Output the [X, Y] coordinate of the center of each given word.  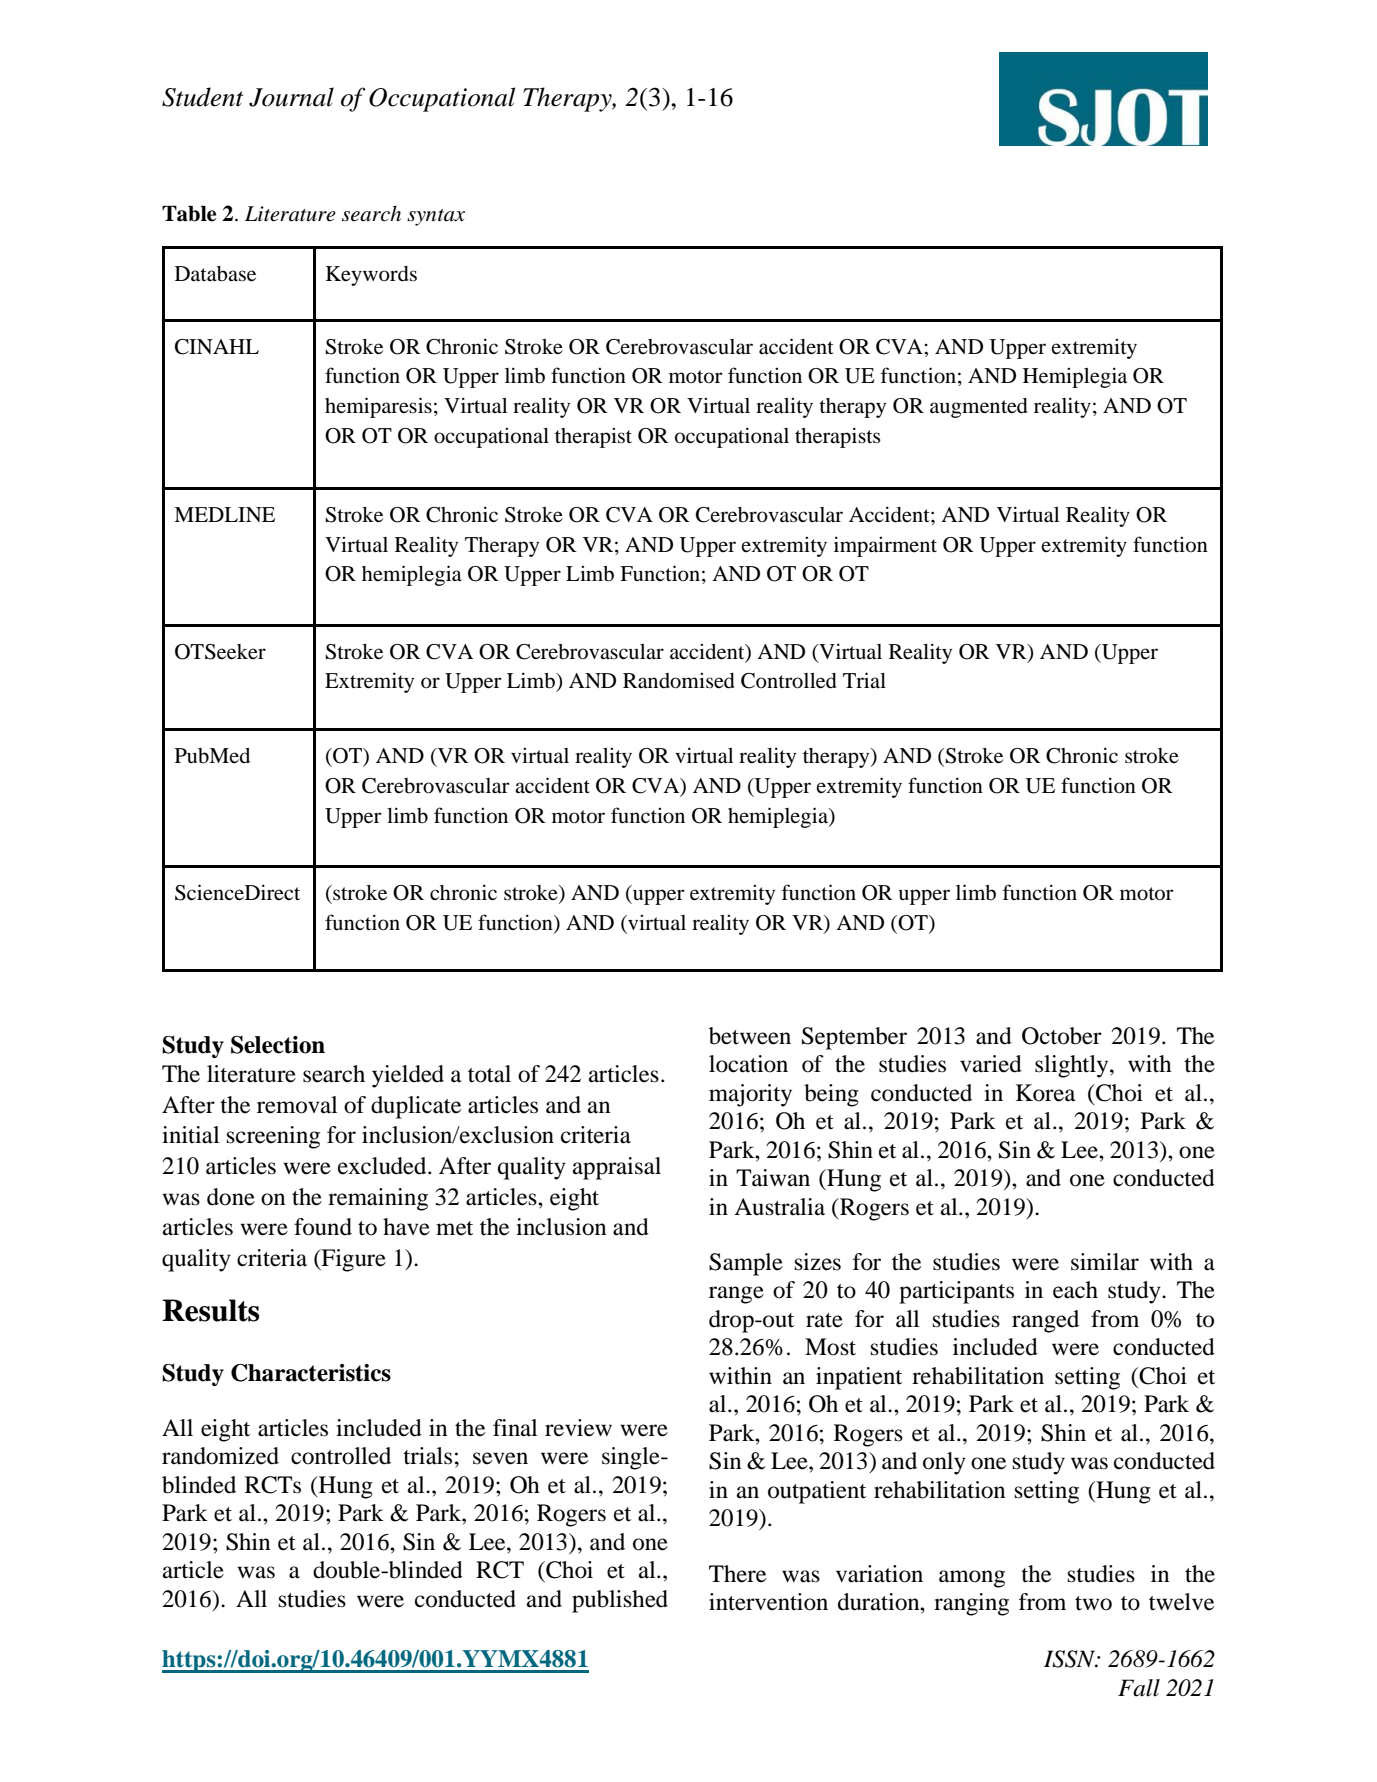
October [1062, 1036]
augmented [979, 408]
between [750, 1036]
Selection [278, 1045]
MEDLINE [224, 514]
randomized [220, 1456]
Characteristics [311, 1373]
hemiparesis [378, 407]
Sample [746, 1264]
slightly [1073, 1066]
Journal [291, 97]
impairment [885, 546]
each [1075, 1290]
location [748, 1064]
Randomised [679, 680]
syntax [436, 217]
